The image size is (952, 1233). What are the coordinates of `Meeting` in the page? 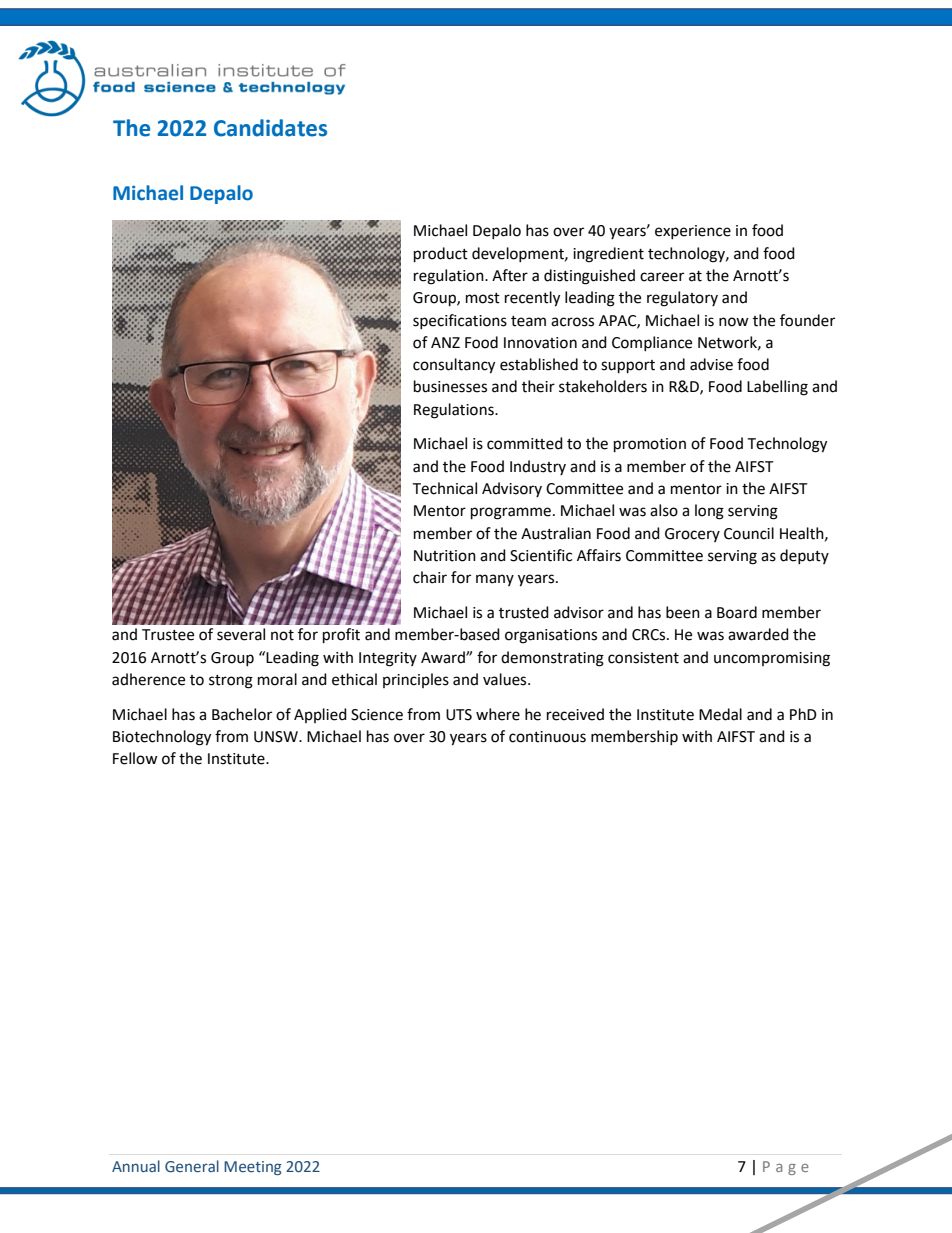 It's located at (253, 1168).
